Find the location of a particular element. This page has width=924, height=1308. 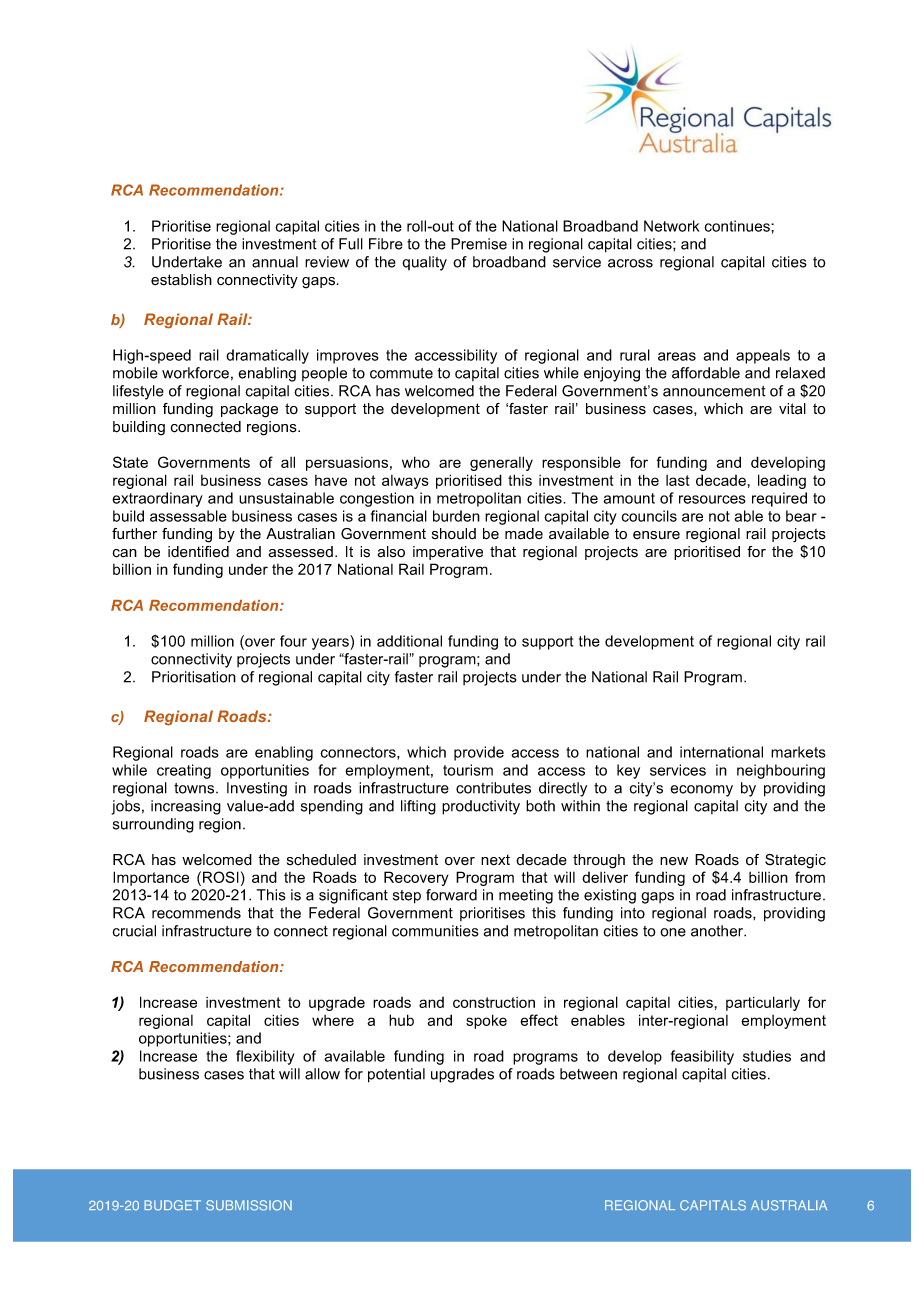

continues is located at coordinates (738, 226).
